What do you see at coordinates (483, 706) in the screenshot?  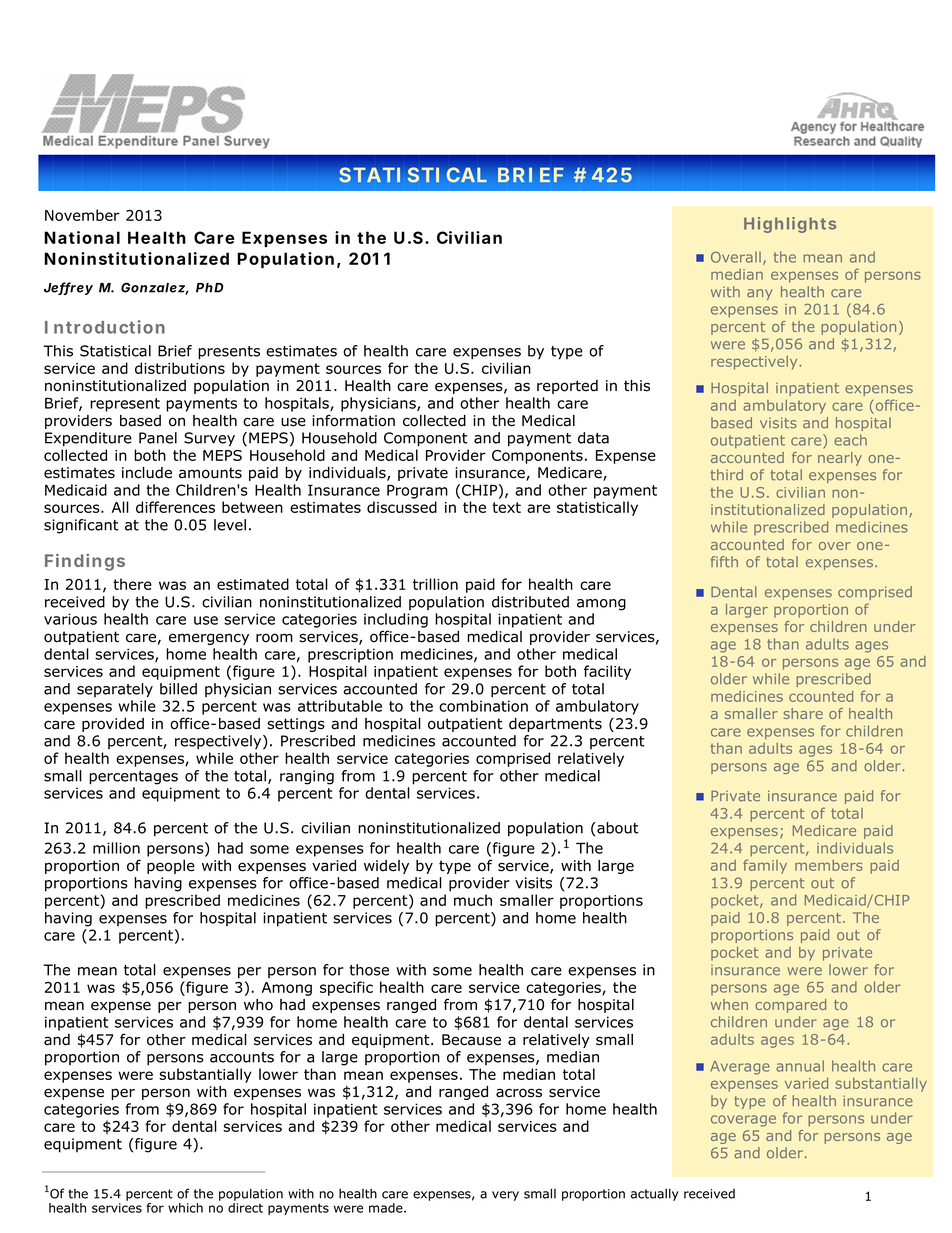 I see `combination` at bounding box center [483, 706].
